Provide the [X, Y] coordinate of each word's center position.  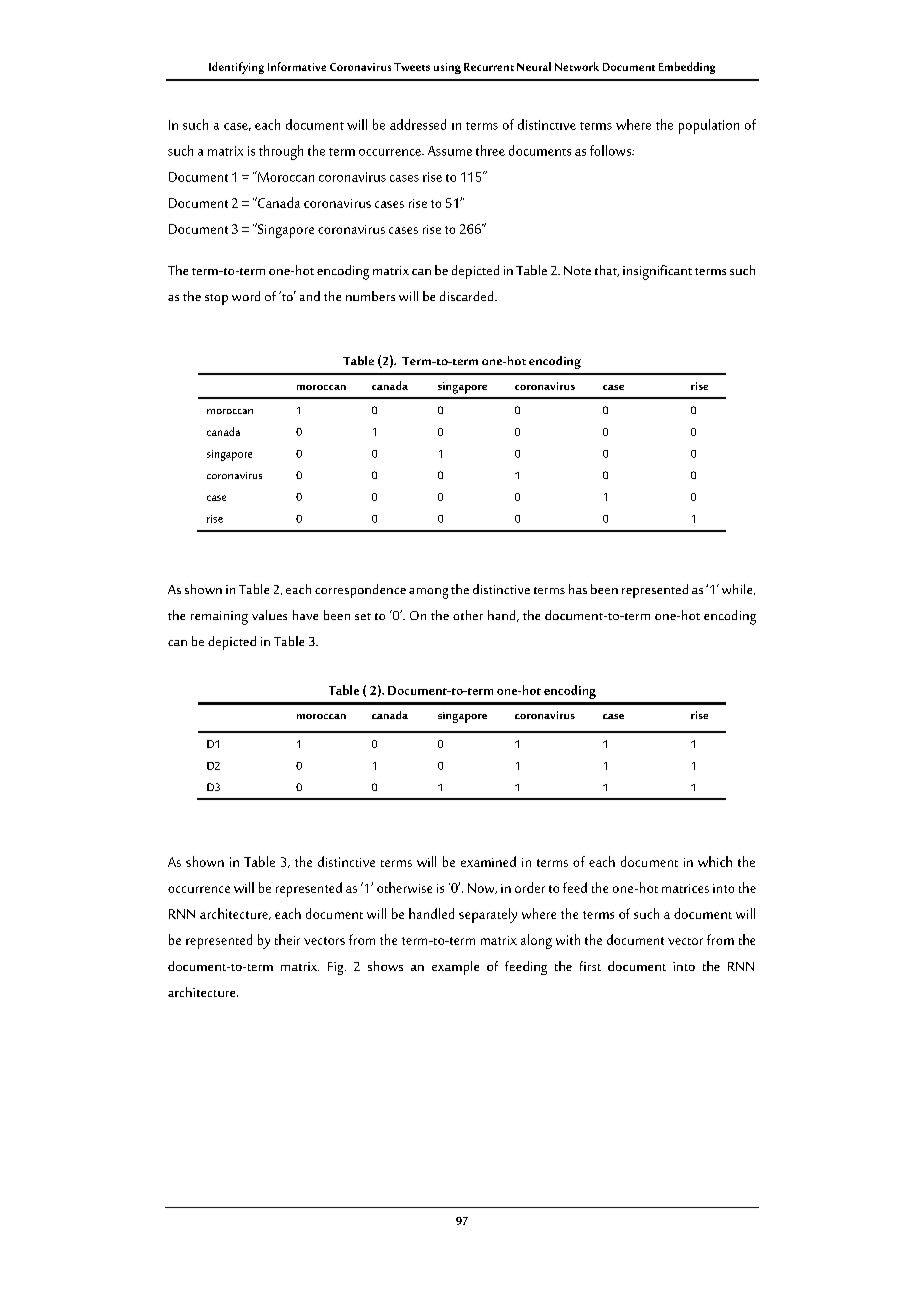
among [428, 593]
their [287, 939]
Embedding [687, 68]
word [246, 296]
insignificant [657, 272]
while [738, 589]
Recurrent [489, 67]
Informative [297, 66]
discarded [468, 296]
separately [488, 915]
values [269, 615]
